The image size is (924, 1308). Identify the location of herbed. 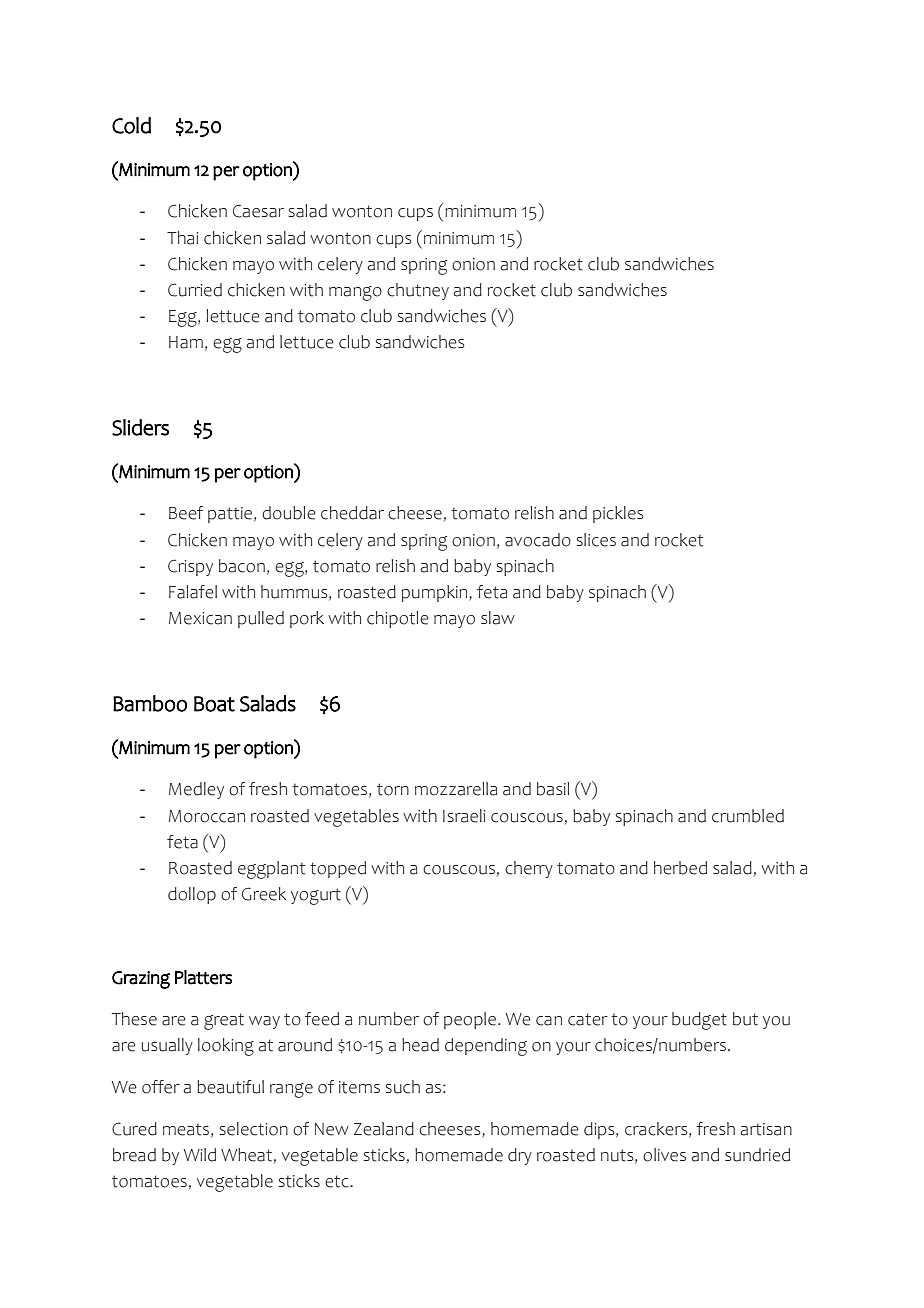
(680, 868).
